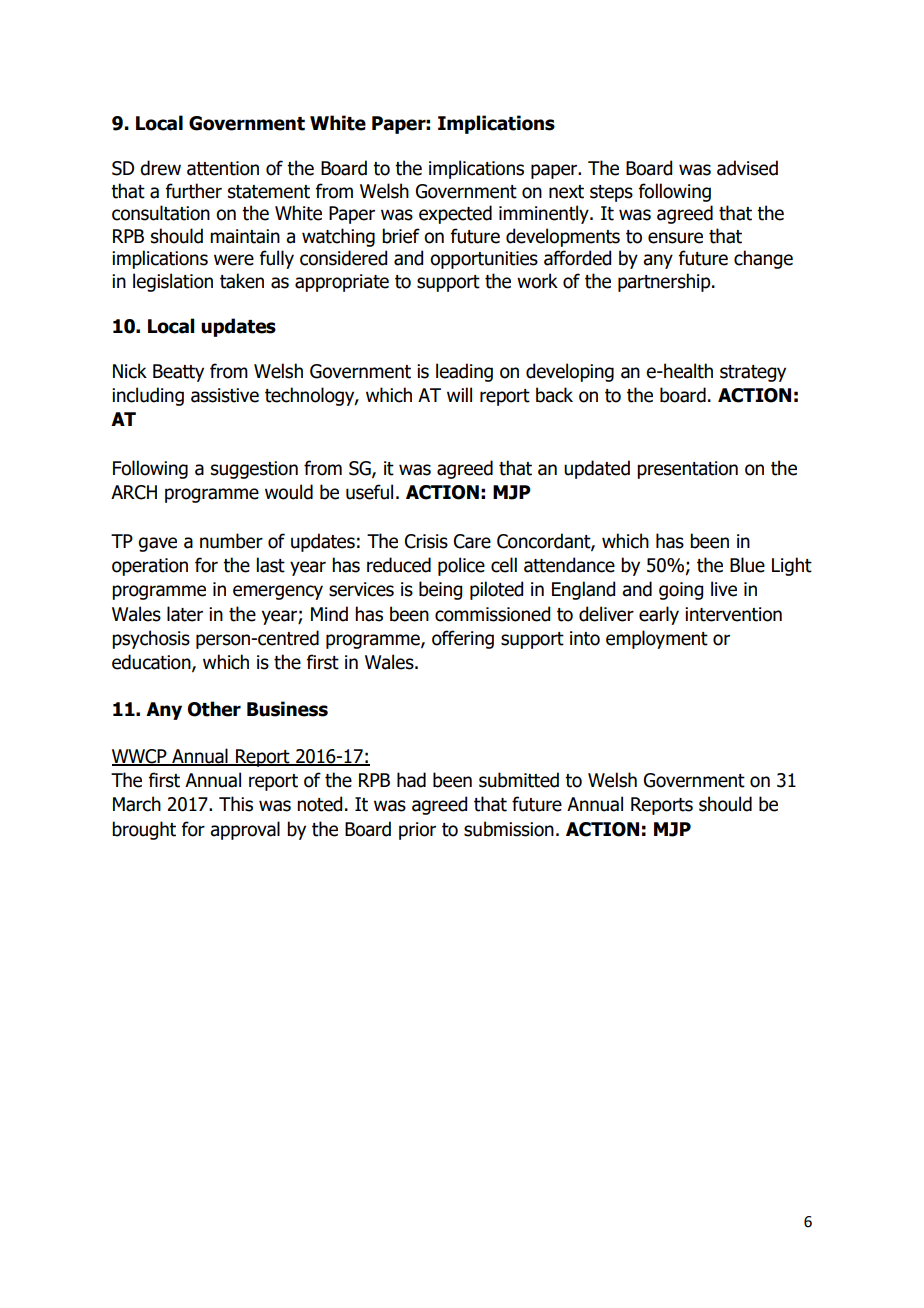  Describe the element at coordinates (472, 541) in the image. I see `Care` at that location.
